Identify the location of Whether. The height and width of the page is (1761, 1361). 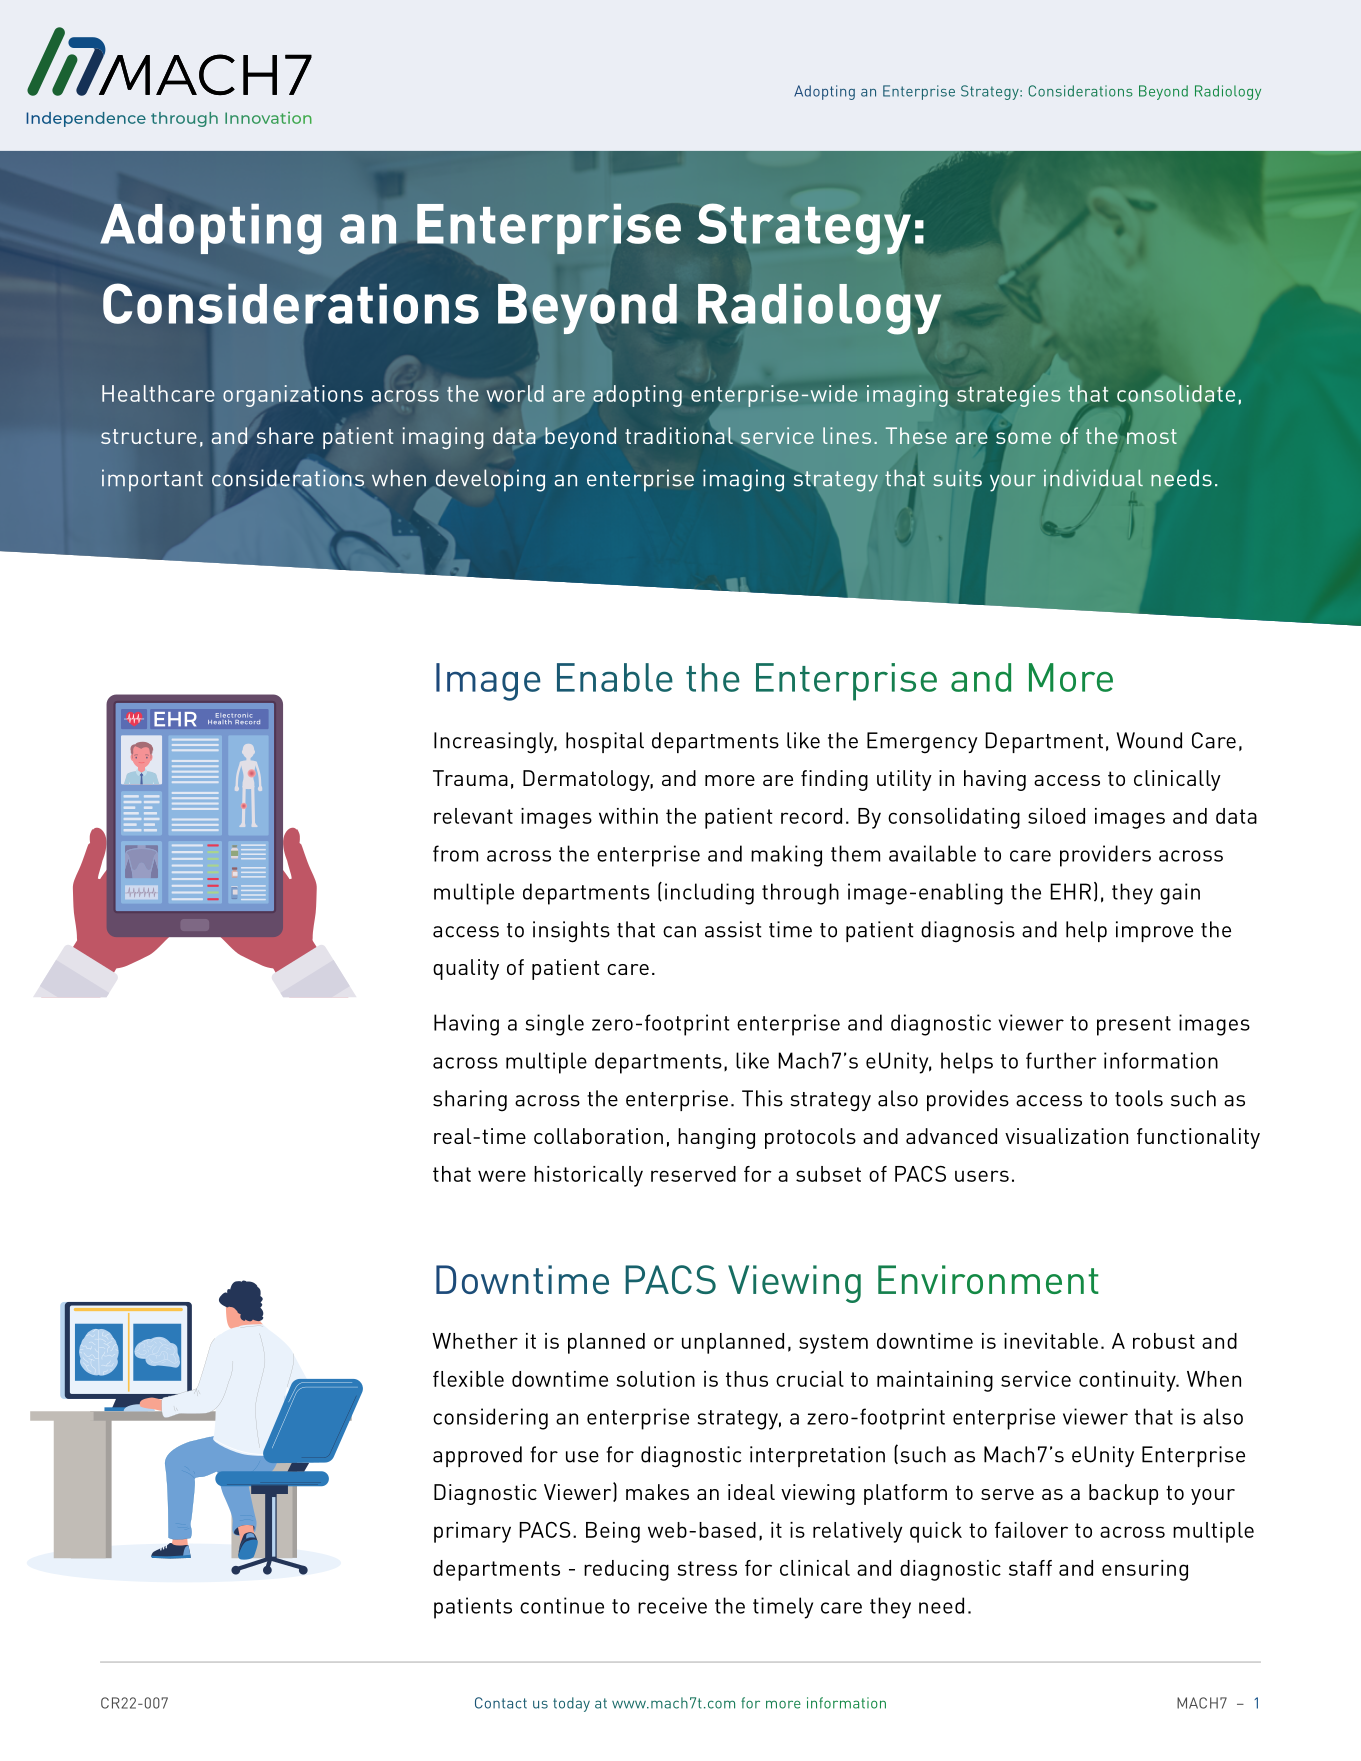
(475, 1341).
